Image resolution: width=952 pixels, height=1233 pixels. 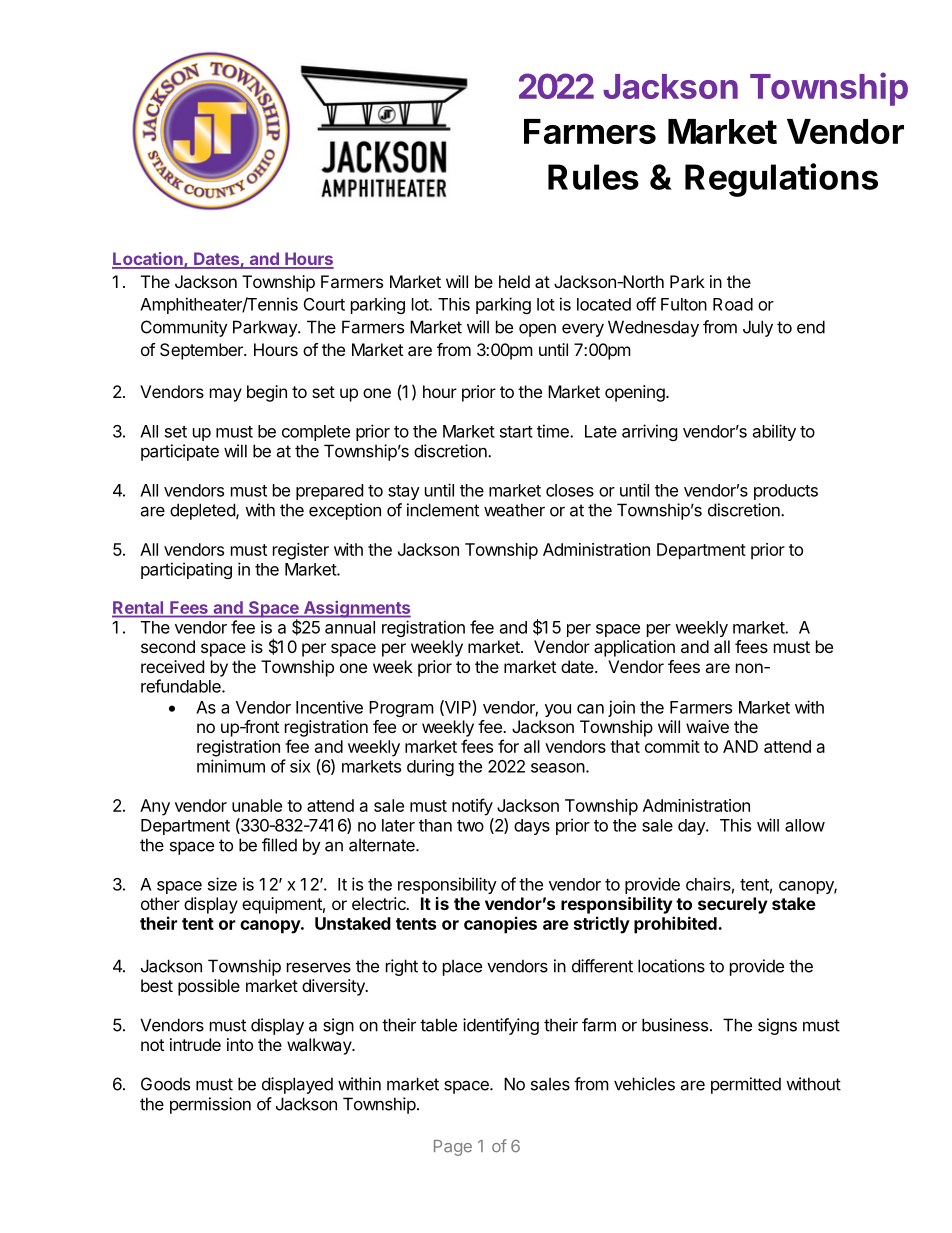 What do you see at coordinates (781, 180) in the document?
I see `Regulations` at bounding box center [781, 180].
